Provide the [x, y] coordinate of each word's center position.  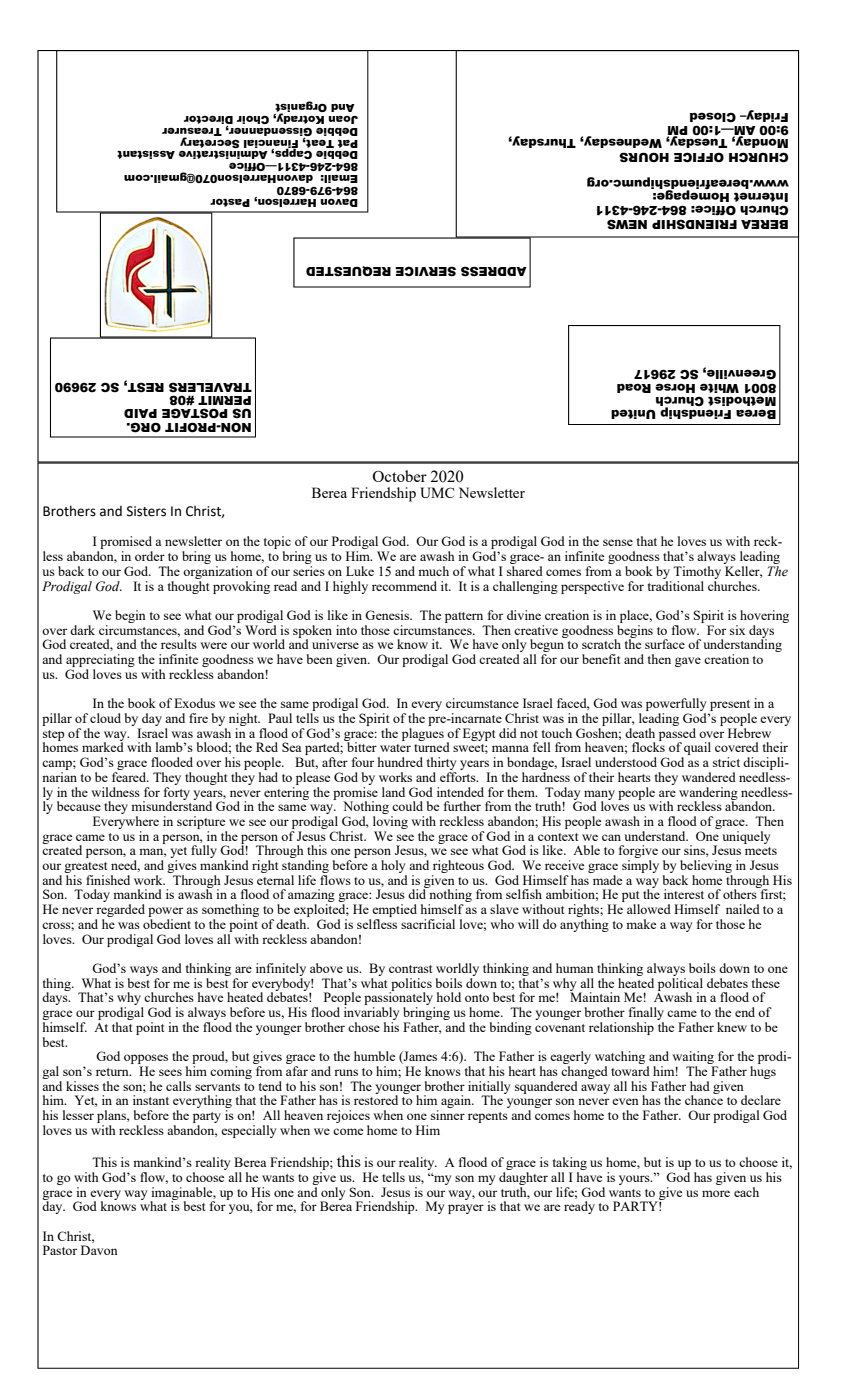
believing [706, 866]
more [716, 1193]
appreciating [100, 662]
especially [248, 1131]
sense [618, 542]
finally [646, 1015]
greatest [85, 867]
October [399, 476]
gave [688, 662]
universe [335, 644]
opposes [146, 1060]
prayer [466, 1209]
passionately [399, 999]
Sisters [146, 511]
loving [390, 822]
